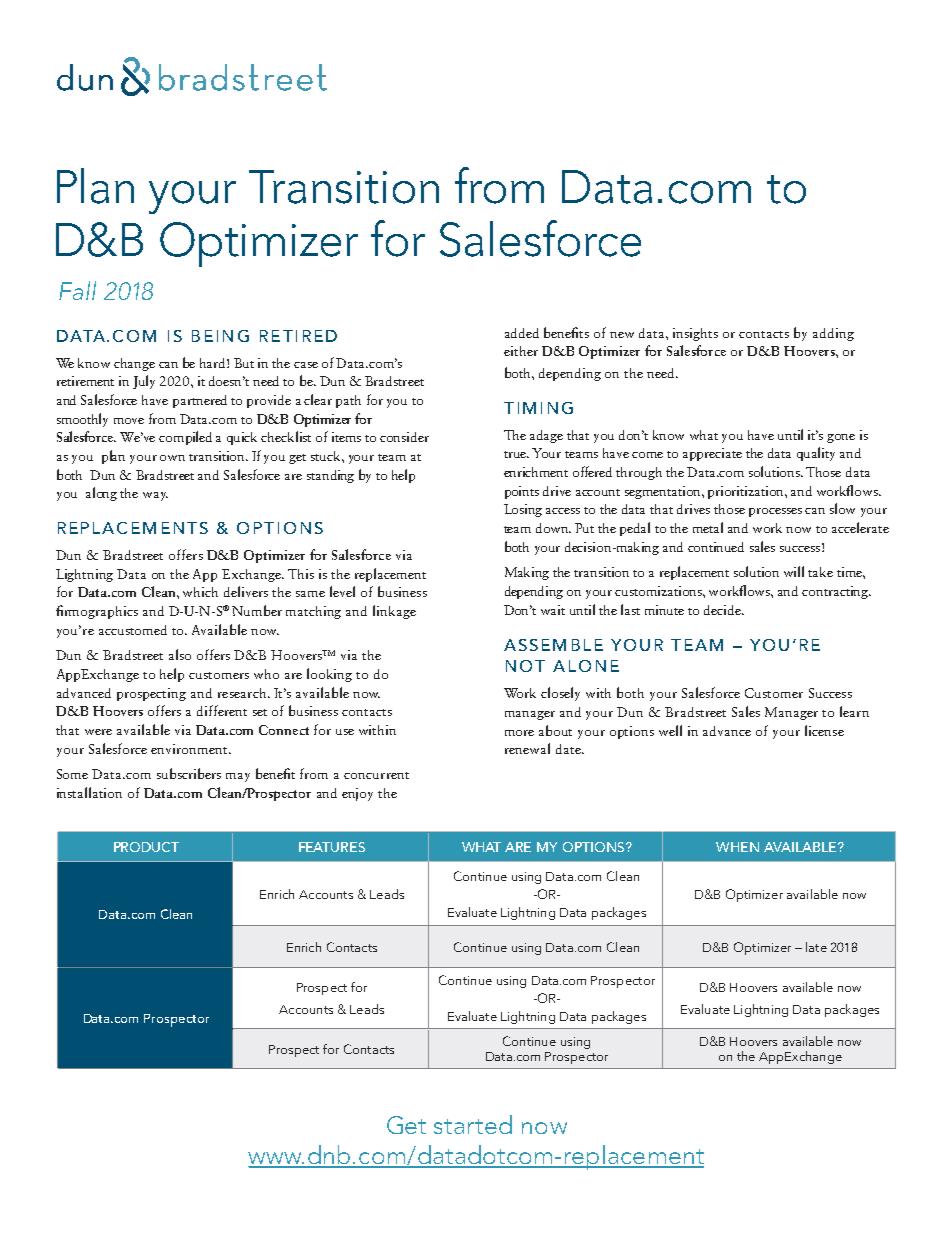 The image size is (952, 1233). Describe the element at coordinates (473, 1124) in the document. I see `started` at that location.
